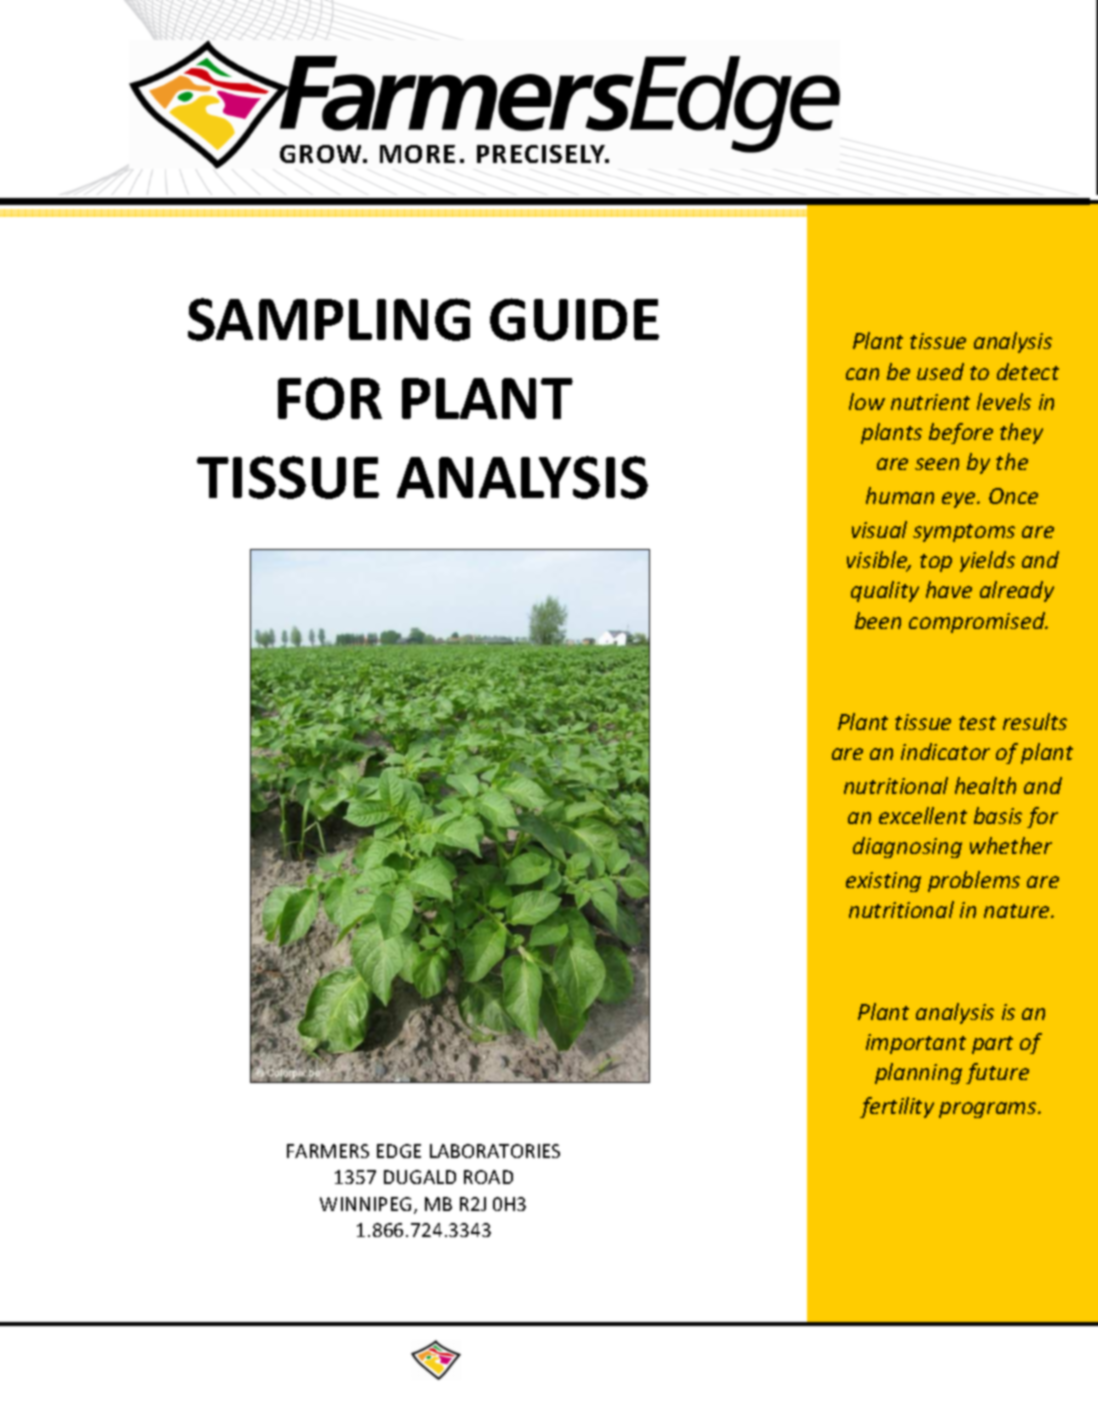  I want to click on MORE, so click(417, 154).
